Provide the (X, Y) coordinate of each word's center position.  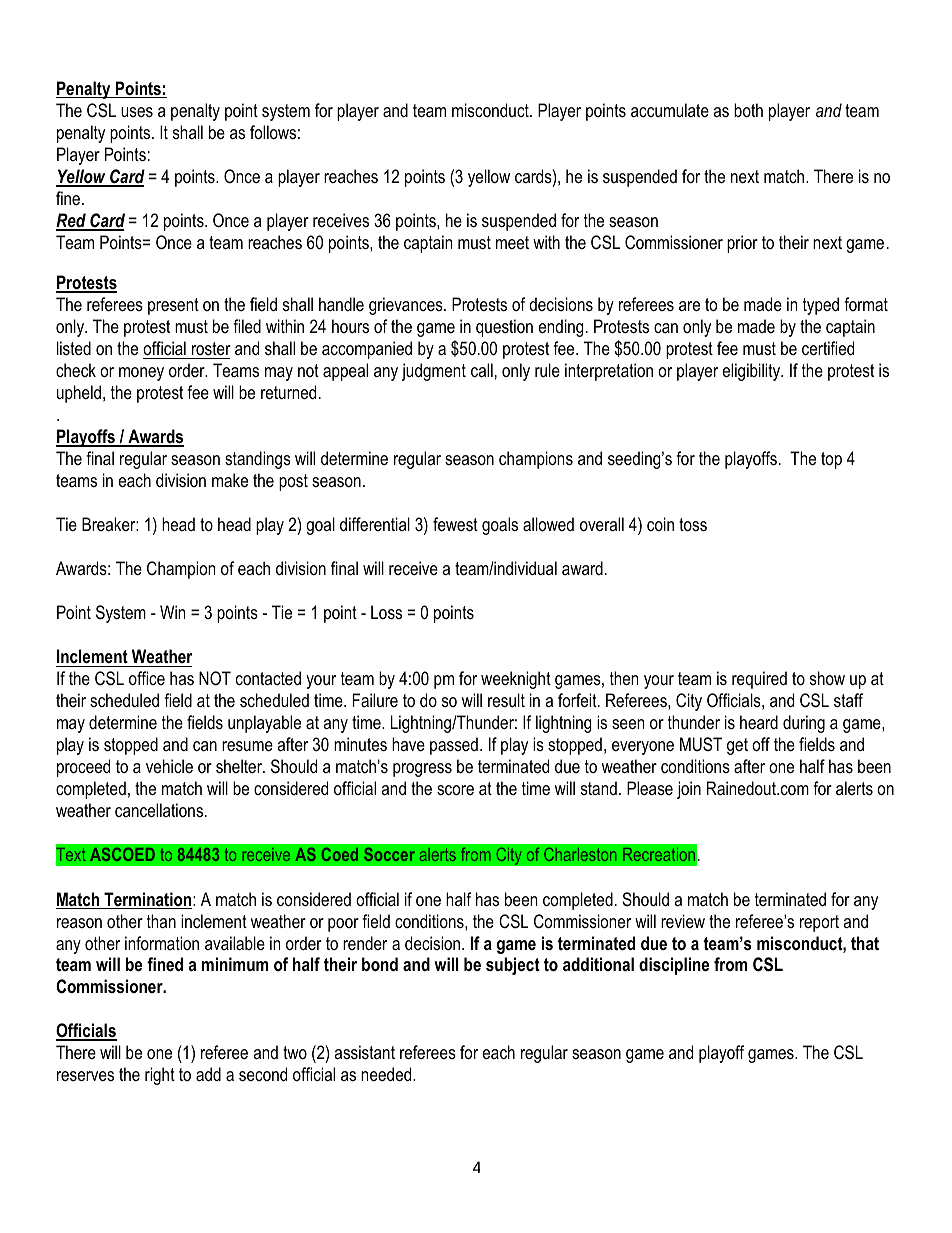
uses (137, 112)
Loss (386, 612)
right (160, 1076)
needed (387, 1074)
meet (512, 242)
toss (693, 525)
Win (172, 612)
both (748, 110)
